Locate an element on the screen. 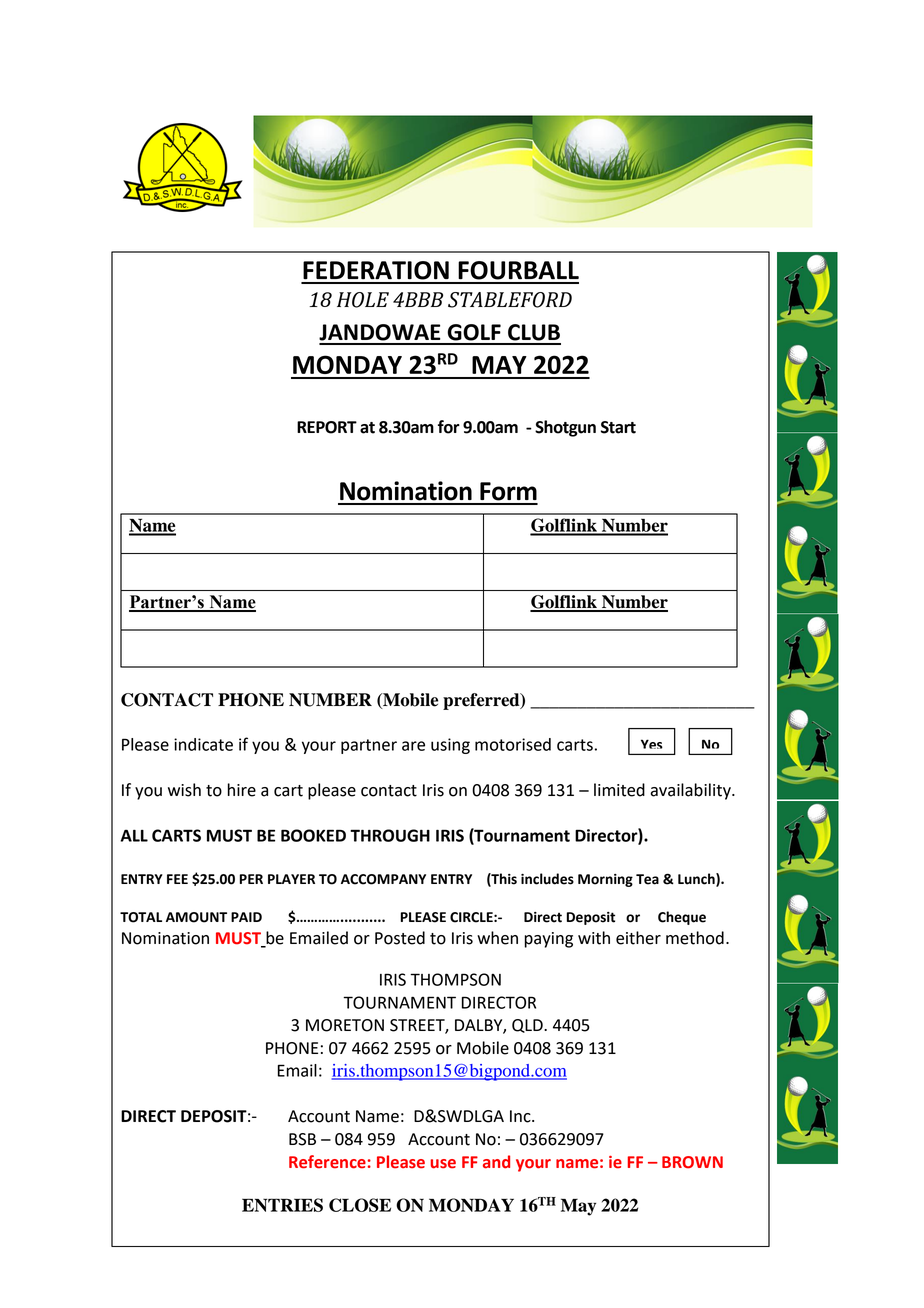  BROWN is located at coordinates (692, 1162).
